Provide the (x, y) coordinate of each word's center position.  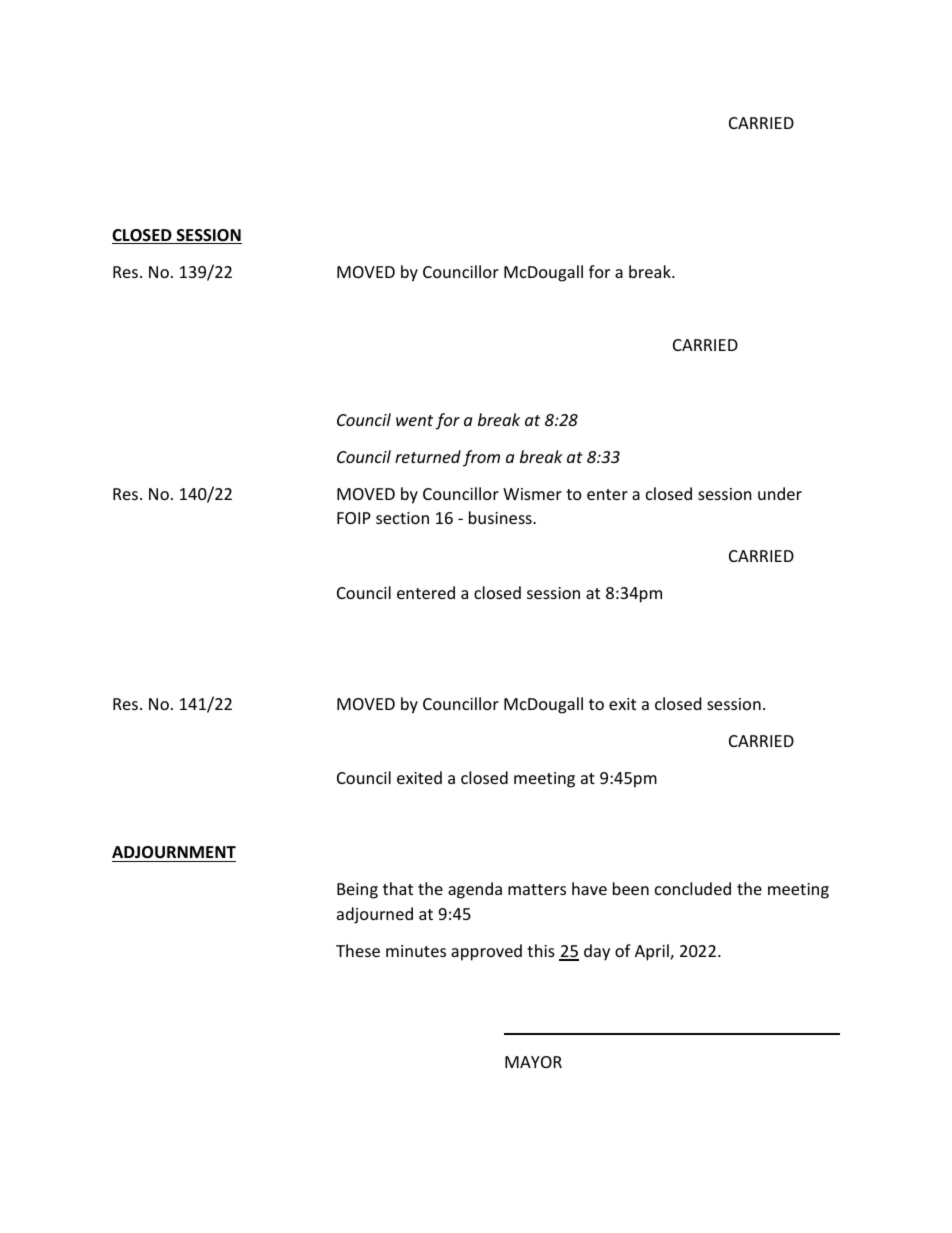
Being (357, 891)
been (631, 888)
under (780, 493)
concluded (693, 888)
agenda (475, 890)
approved (486, 952)
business (501, 517)
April (653, 952)
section (402, 518)
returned (428, 456)
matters (537, 889)
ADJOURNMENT (174, 852)
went (414, 420)
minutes (416, 951)
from (481, 458)
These (358, 950)
